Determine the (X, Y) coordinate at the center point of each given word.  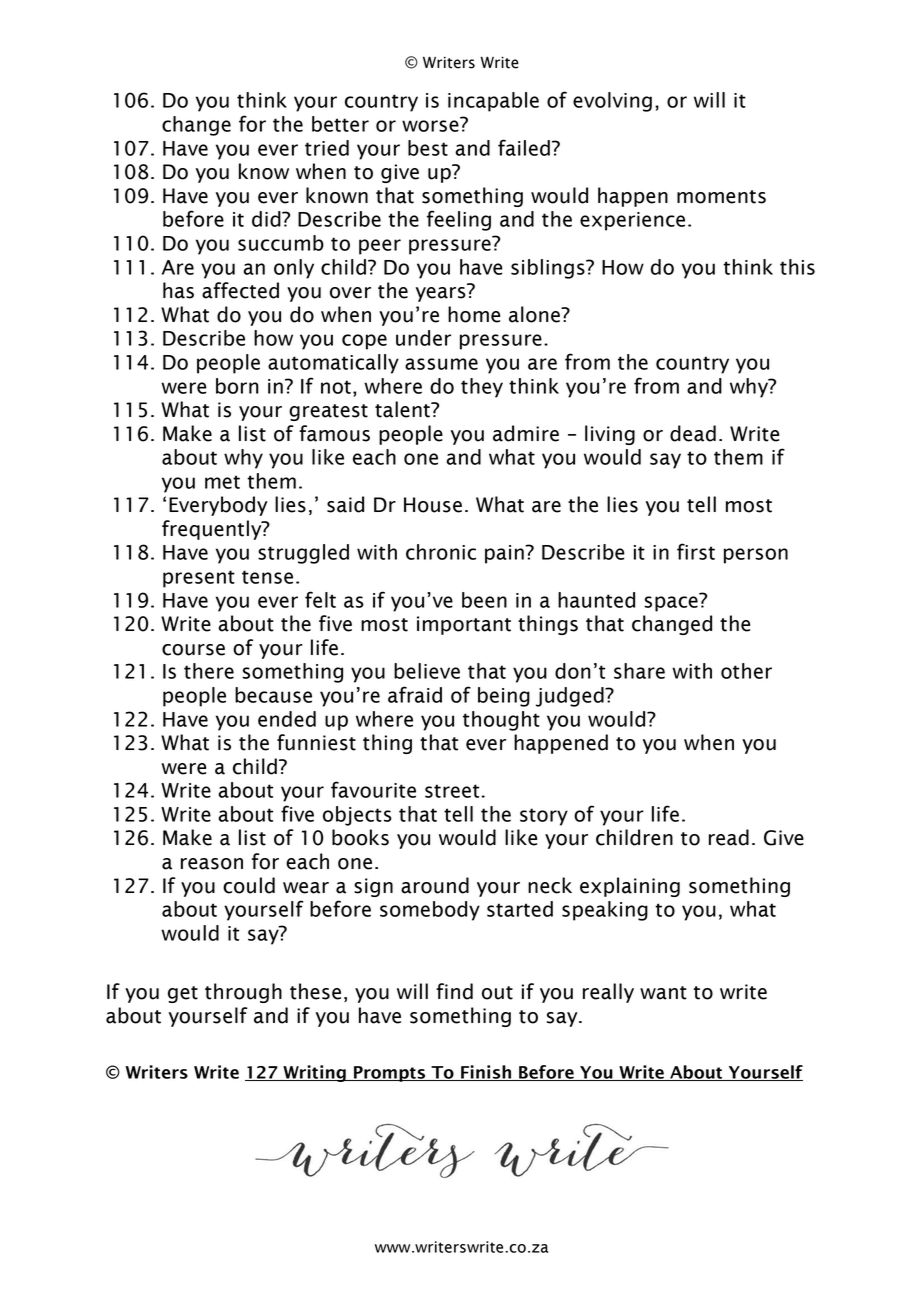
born (237, 386)
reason (212, 864)
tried (327, 148)
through (243, 993)
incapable (493, 102)
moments (721, 197)
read (729, 837)
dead (693, 433)
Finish (486, 1073)
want (663, 993)
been (484, 600)
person (756, 556)
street (452, 791)
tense (267, 577)
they (482, 388)
